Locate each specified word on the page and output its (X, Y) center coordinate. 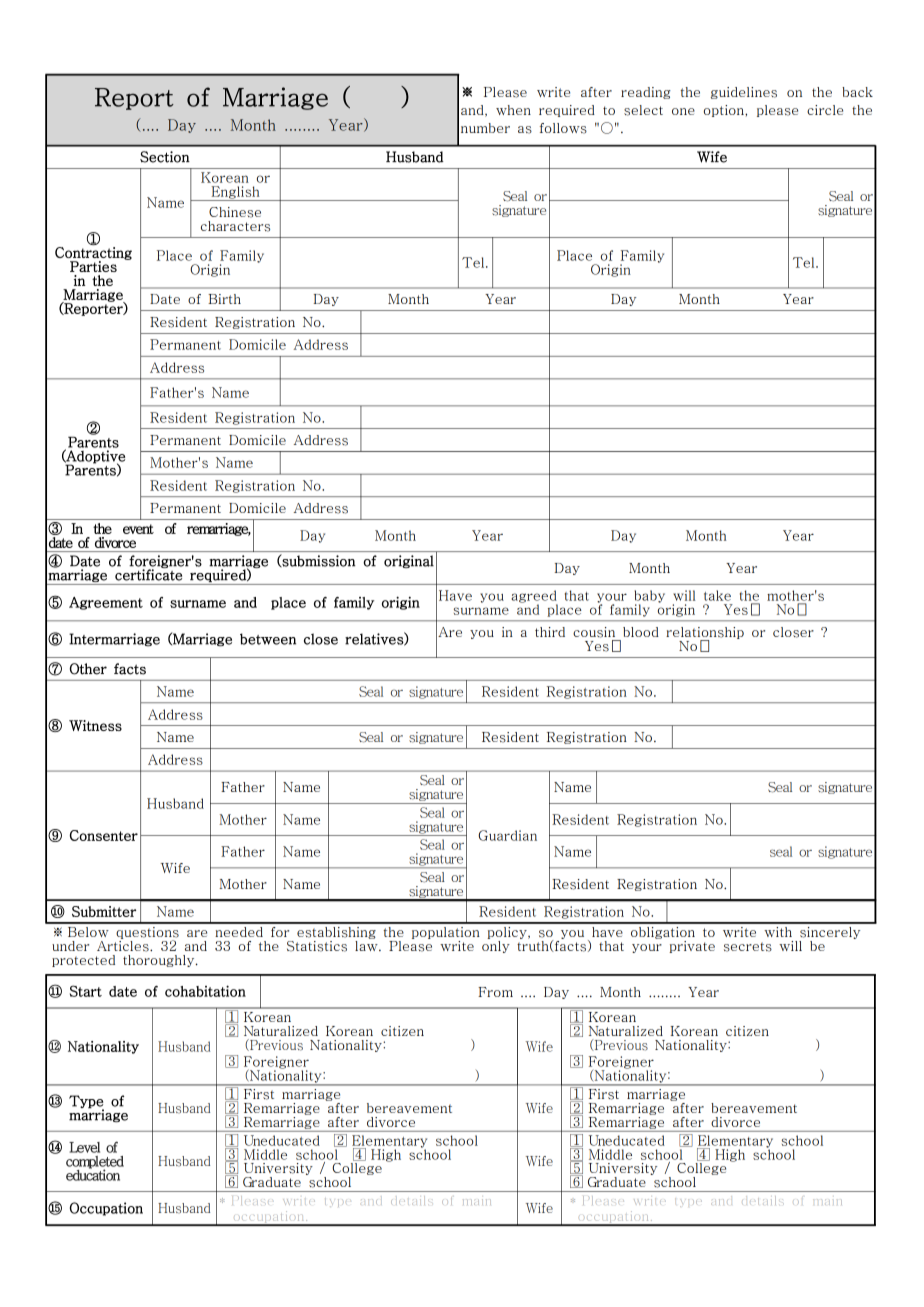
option (725, 111)
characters (235, 226)
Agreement (106, 603)
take (717, 595)
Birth (224, 299)
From (495, 992)
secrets (748, 947)
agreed (534, 597)
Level (84, 1147)
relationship (705, 634)
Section (165, 157)
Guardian (507, 835)
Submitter (104, 911)
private (692, 947)
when (513, 110)
